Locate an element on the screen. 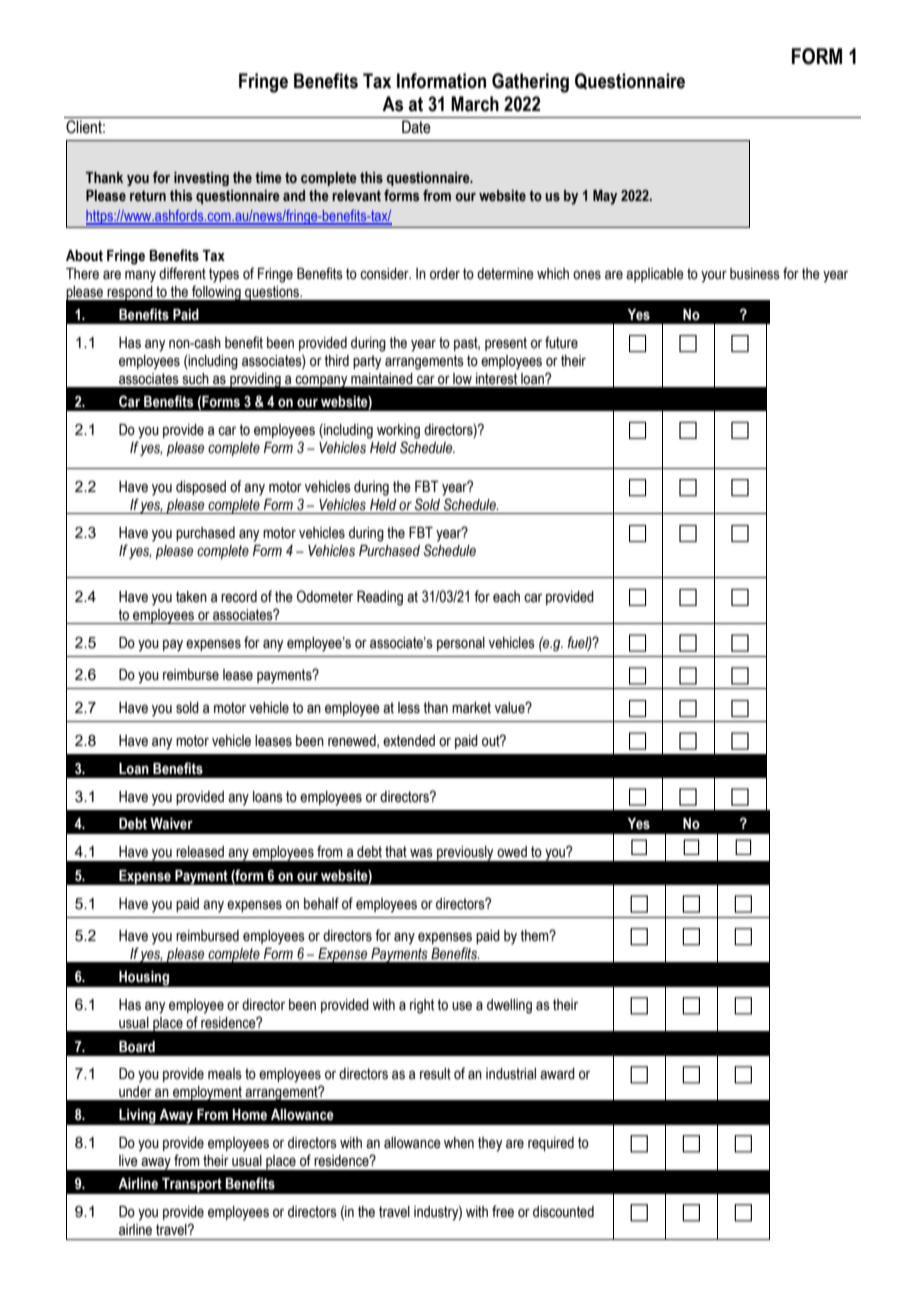 Image resolution: width=924 pixels, height=1308 pixels. party is located at coordinates (367, 362).
